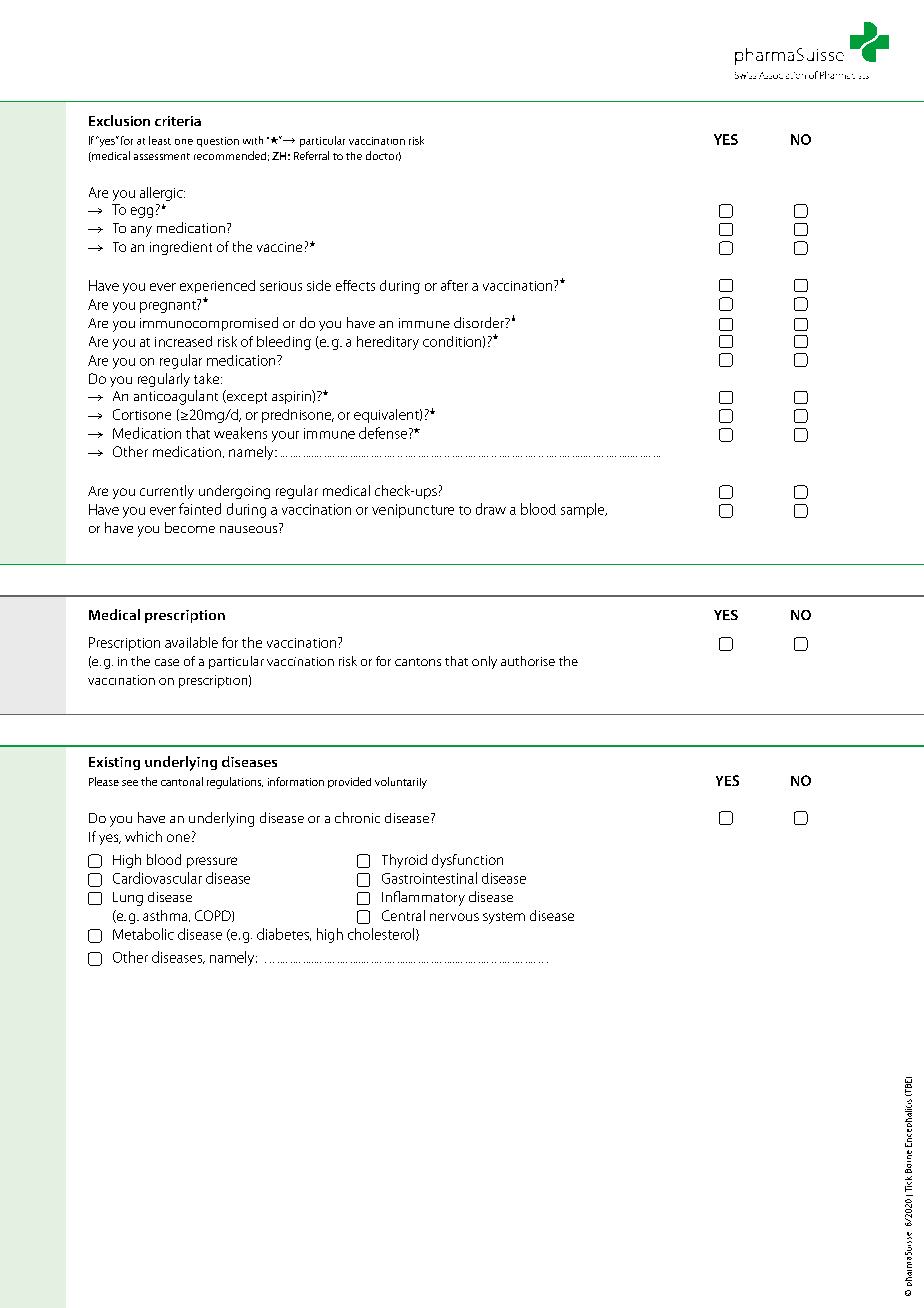 Image resolution: width=924 pixels, height=1308 pixels. Describe the element at coordinates (190, 527) in the image. I see `become` at that location.
